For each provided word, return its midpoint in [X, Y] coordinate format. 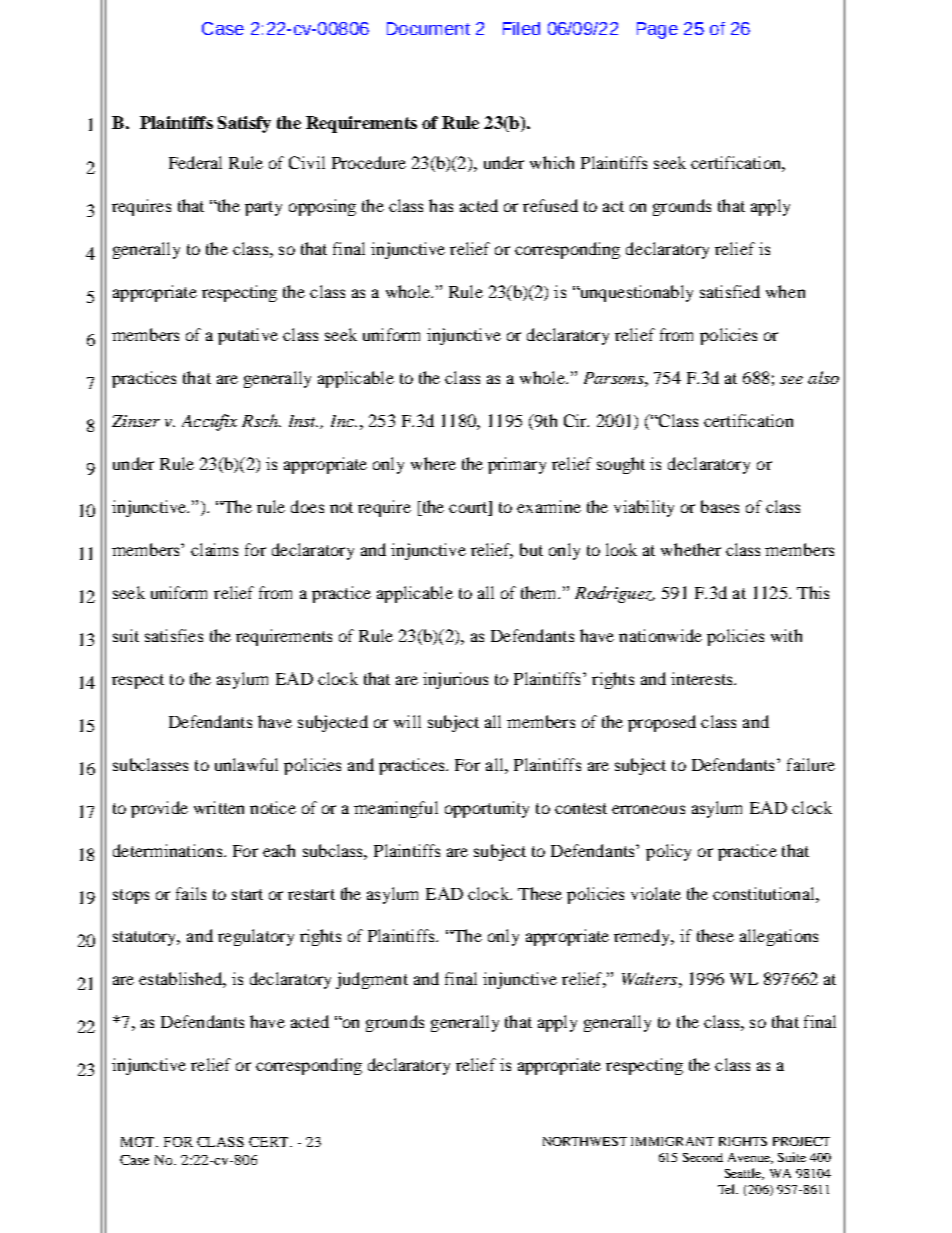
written [219, 807]
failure [811, 764]
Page [657, 30]
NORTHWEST [585, 1141]
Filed [521, 28]
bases [720, 506]
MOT [139, 1142]
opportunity [487, 809]
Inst [303, 421]
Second [703, 1157]
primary [517, 465]
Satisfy [244, 124]
